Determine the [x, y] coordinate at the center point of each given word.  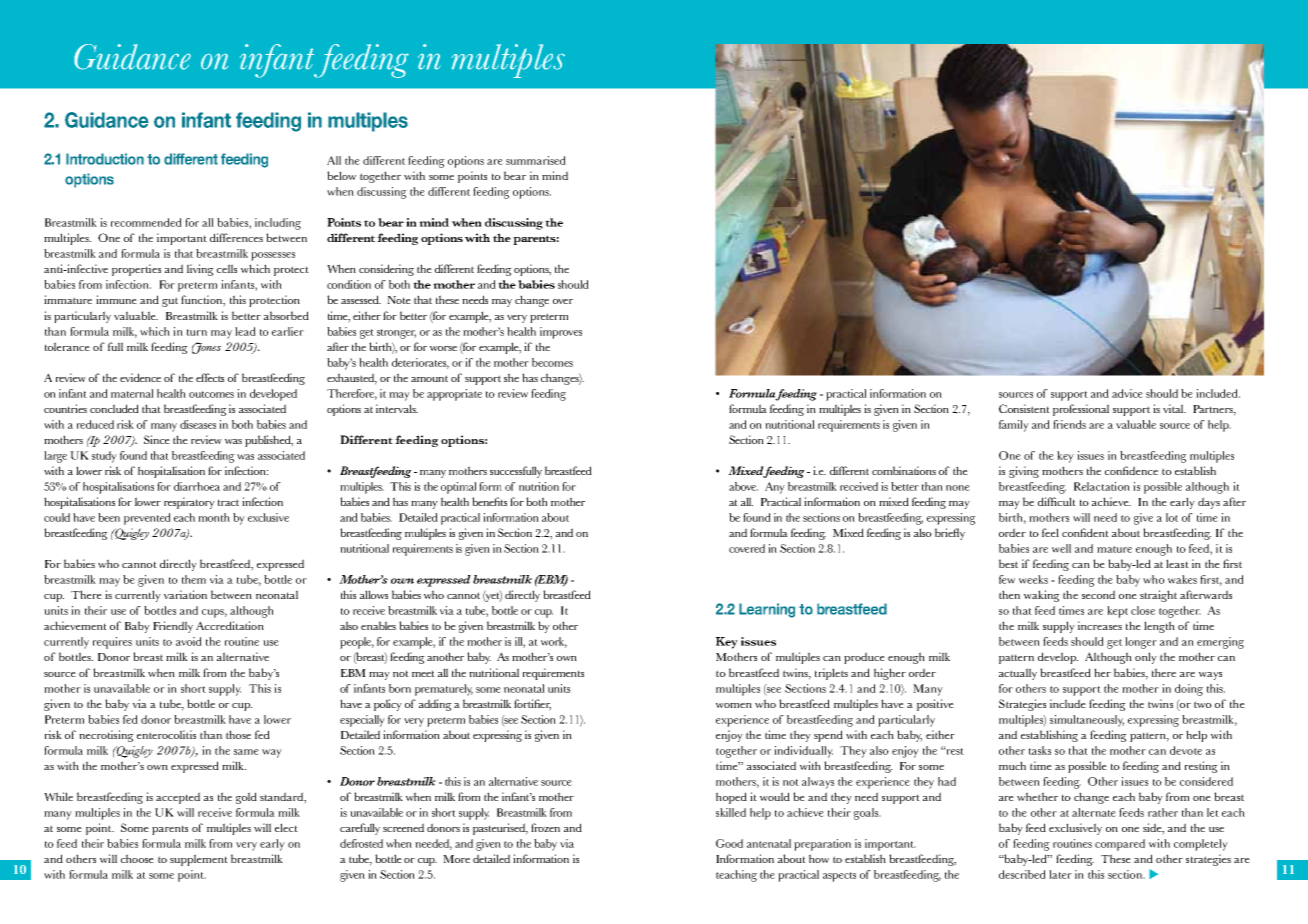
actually [1018, 674]
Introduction [105, 159]
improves [561, 333]
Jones [206, 348]
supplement [199, 860]
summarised [536, 160]
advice [1127, 393]
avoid [189, 641]
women [734, 705]
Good [729, 843]
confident [1085, 532]
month [214, 517]
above [743, 486]
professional [1081, 410]
